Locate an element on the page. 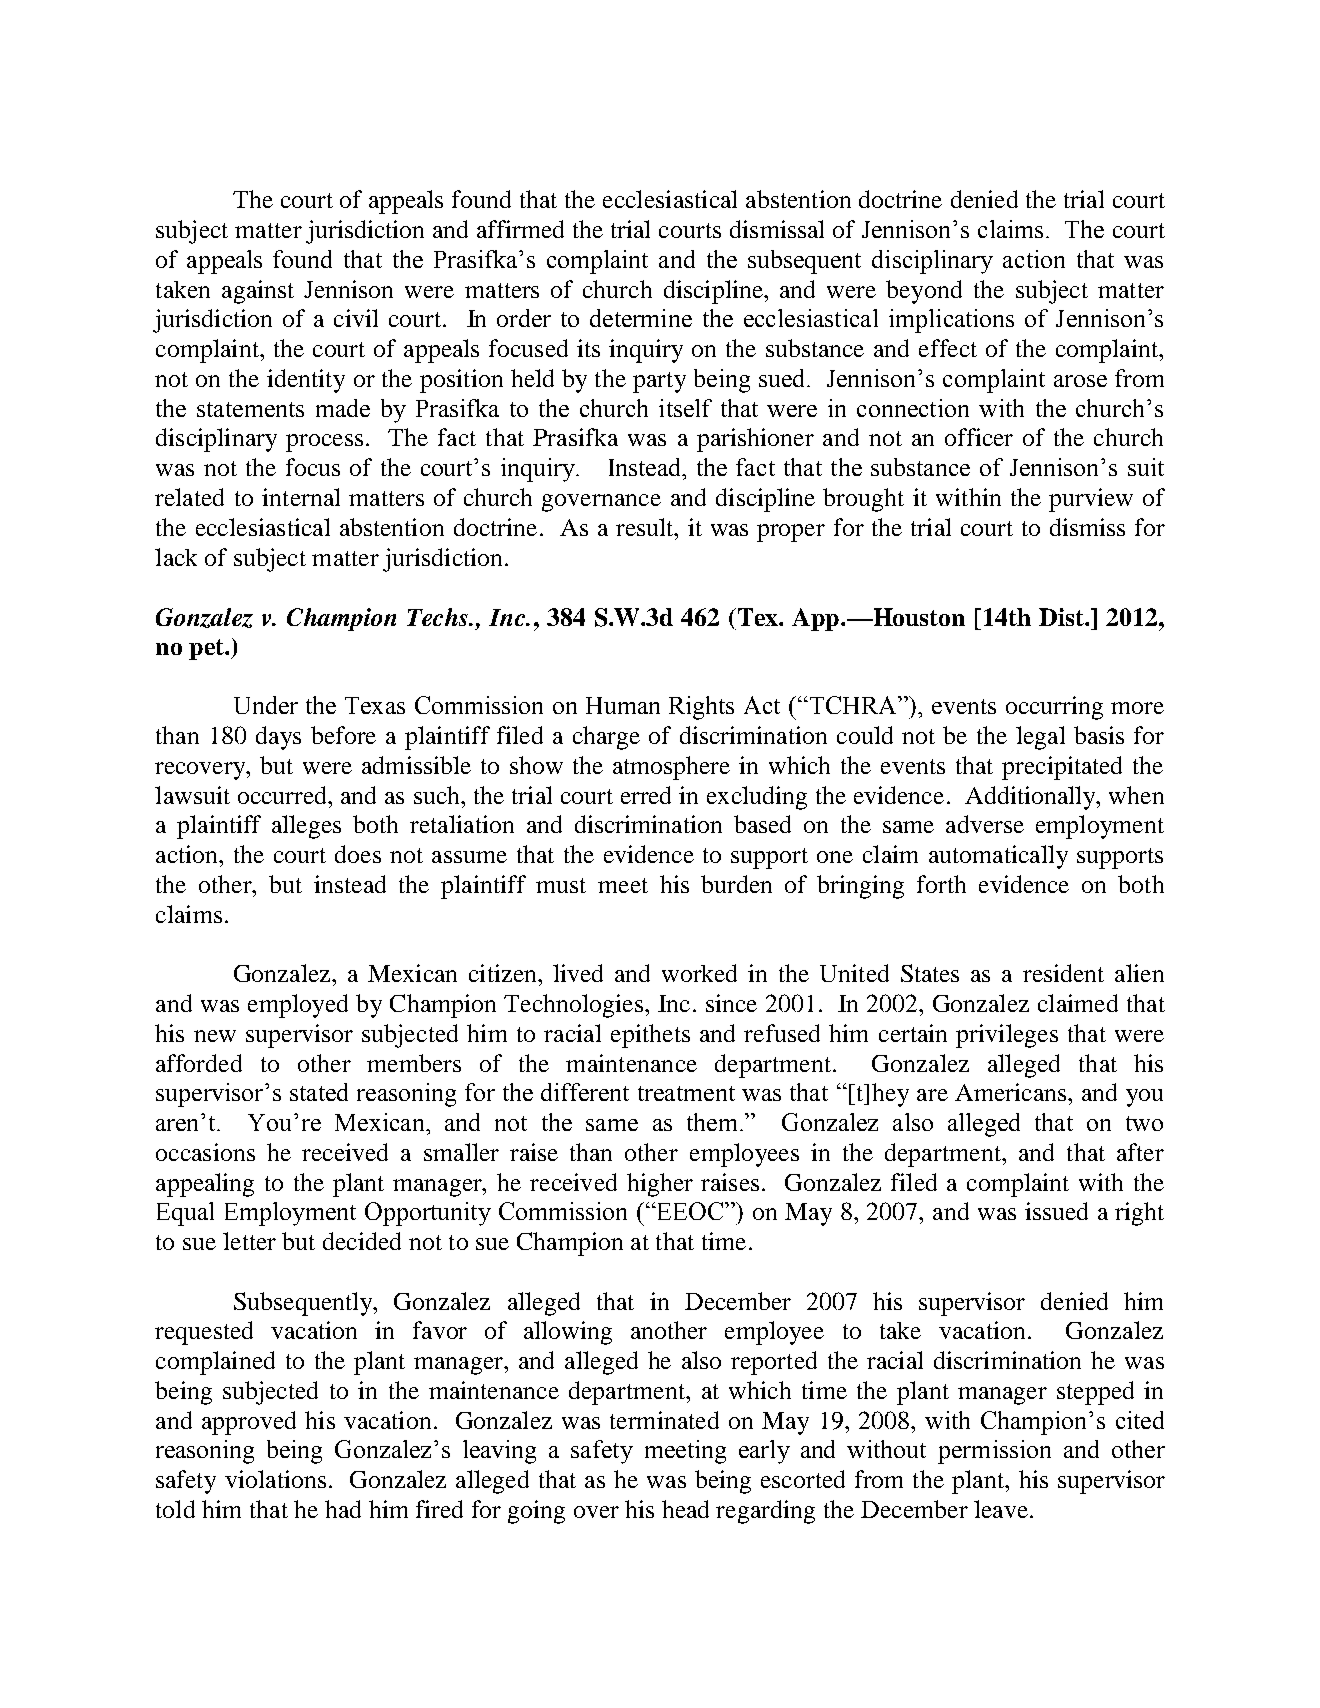  alleges is located at coordinates (306, 827).
